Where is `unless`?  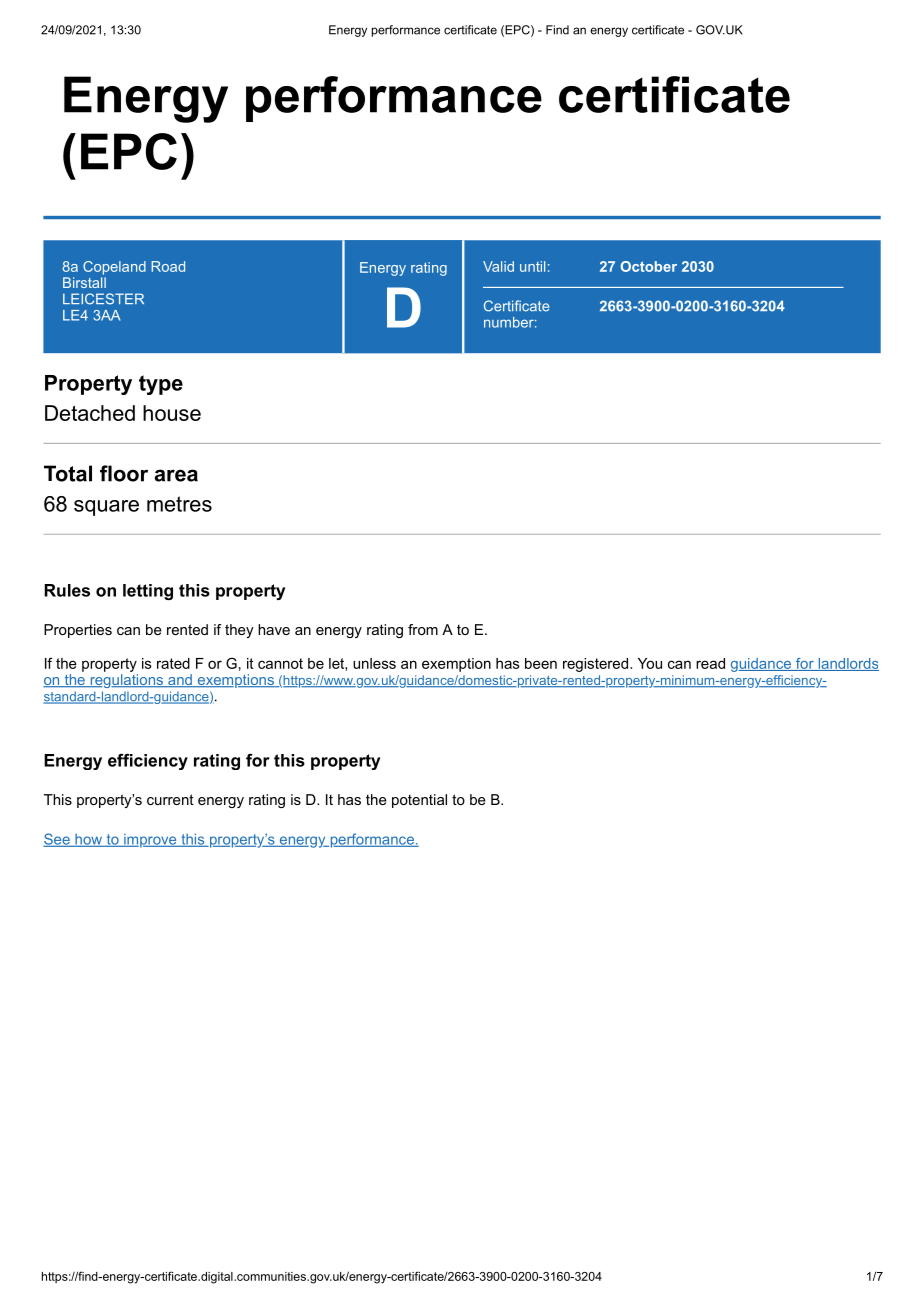
unless is located at coordinates (374, 663).
